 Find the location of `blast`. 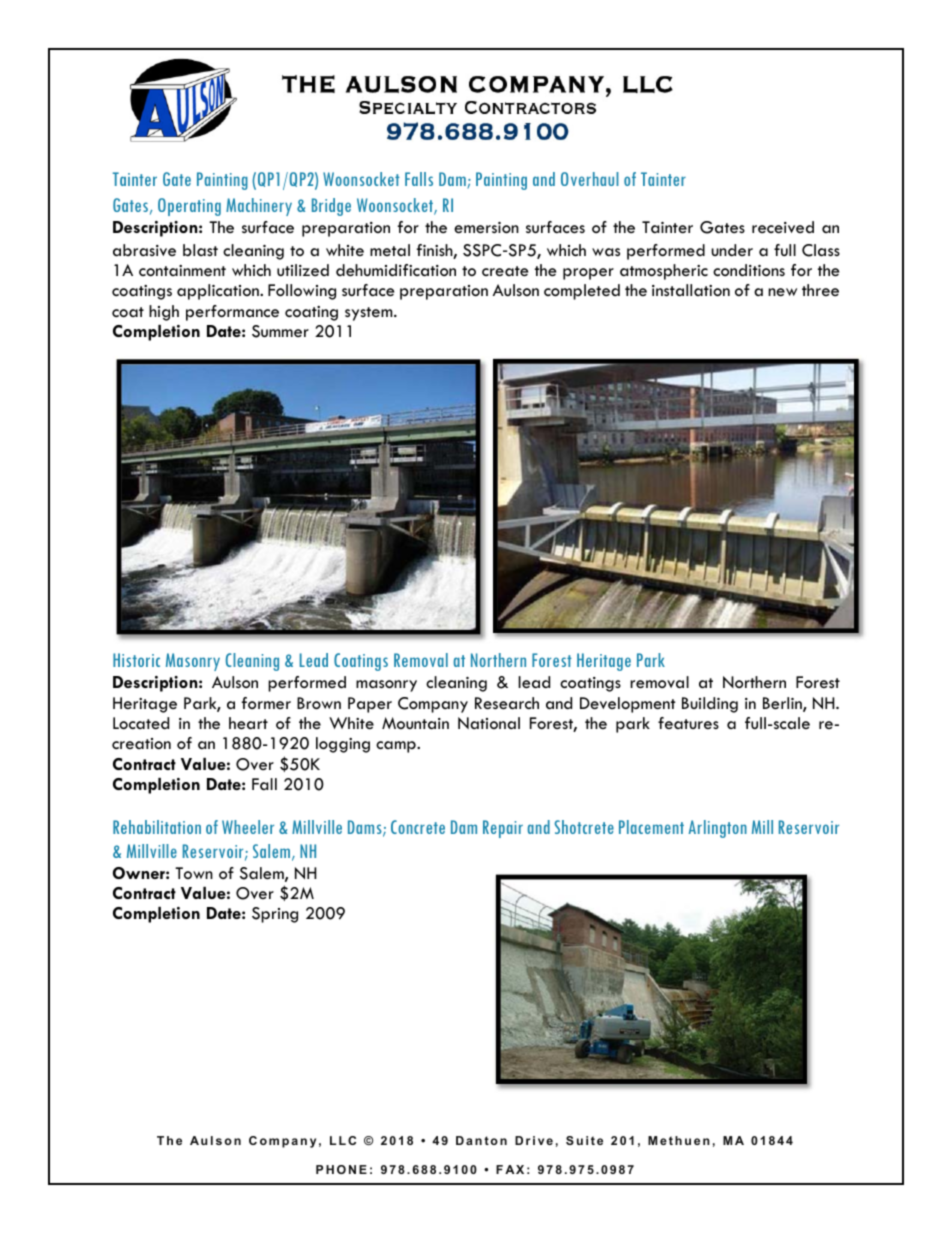

blast is located at coordinates (200, 250).
